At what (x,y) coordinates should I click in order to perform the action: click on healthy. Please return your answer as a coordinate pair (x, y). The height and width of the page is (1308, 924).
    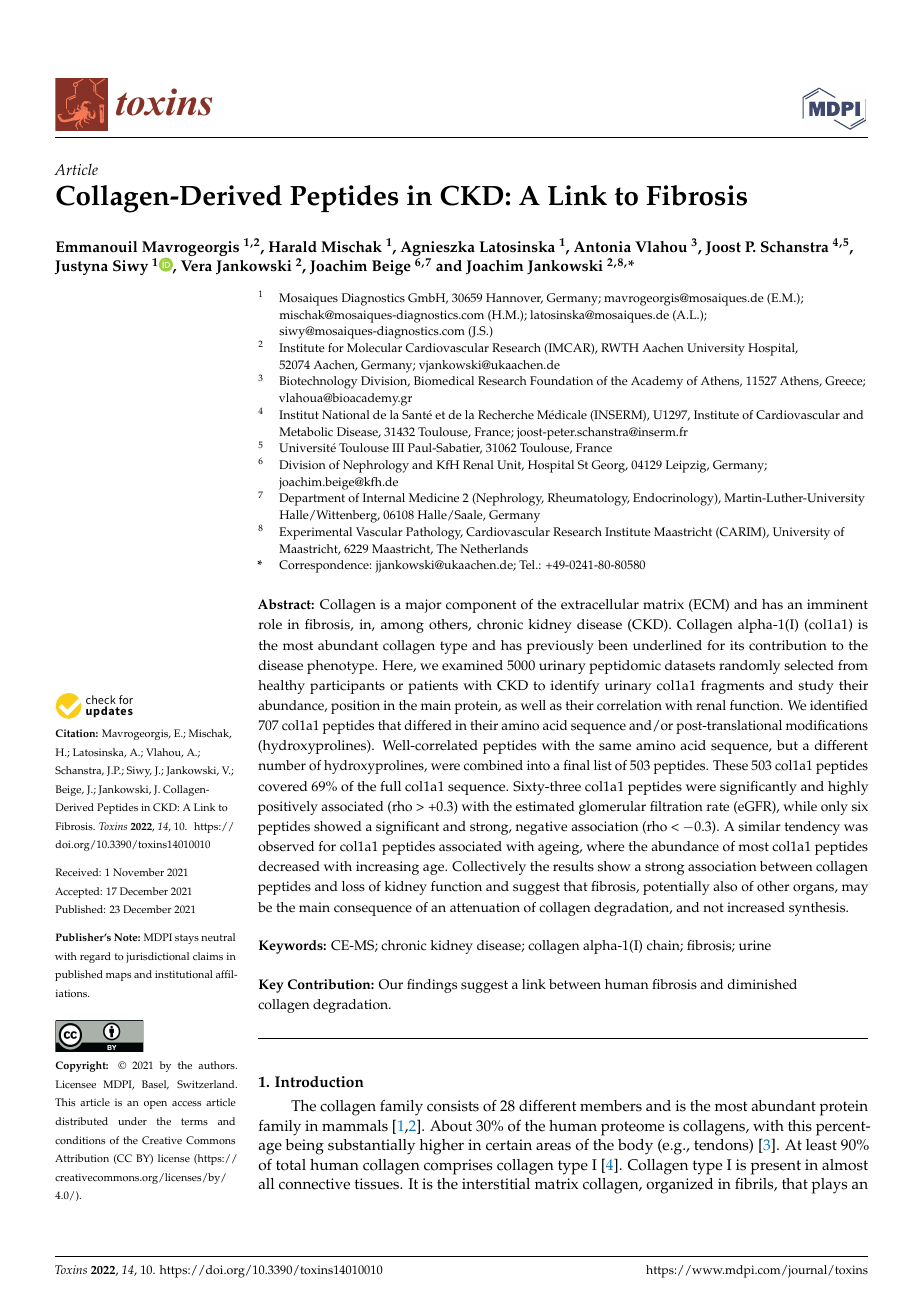
    Looking at the image, I should click on (281, 687).
